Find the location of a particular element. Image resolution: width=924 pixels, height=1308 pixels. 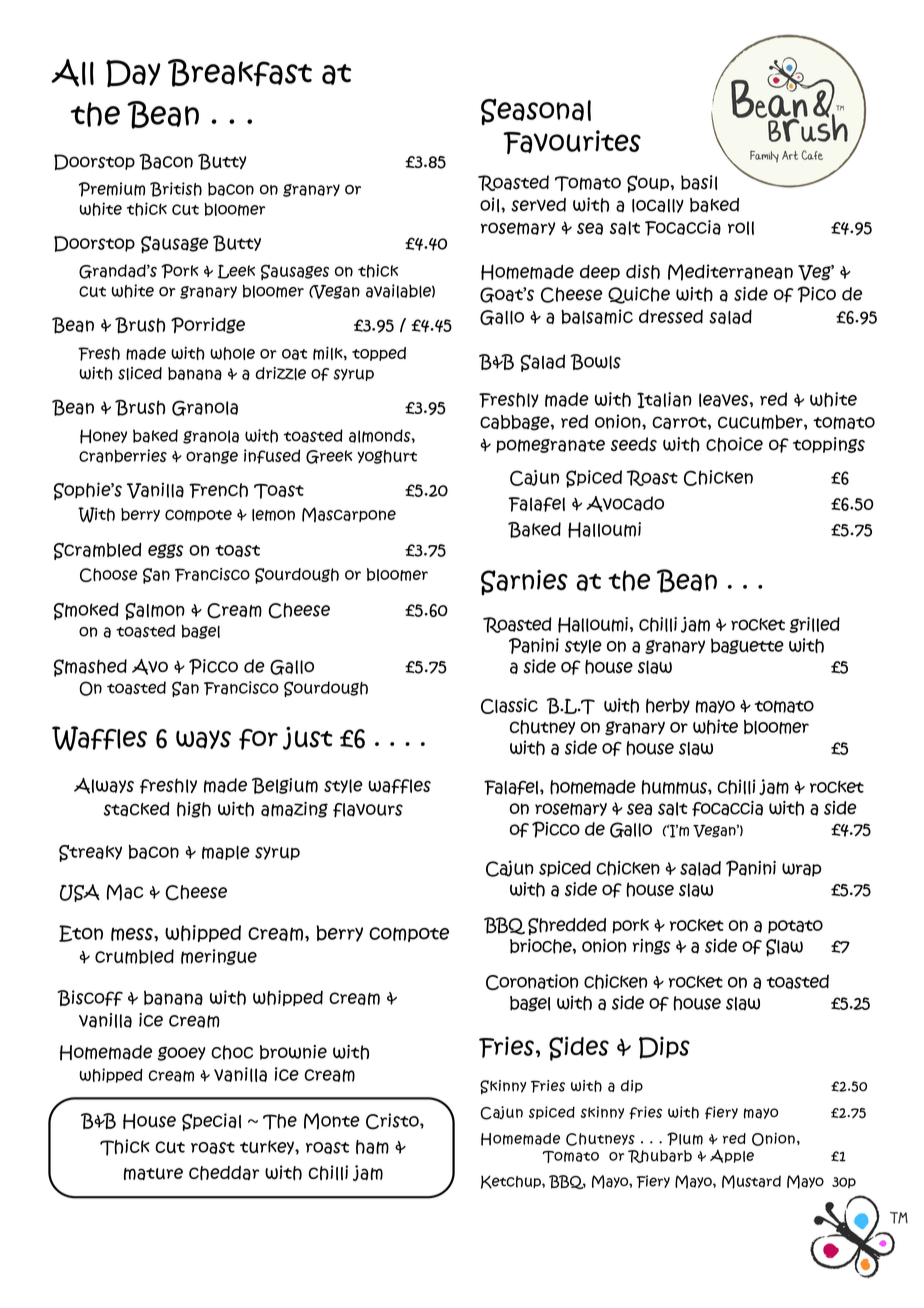

mature is located at coordinates (153, 1174).
